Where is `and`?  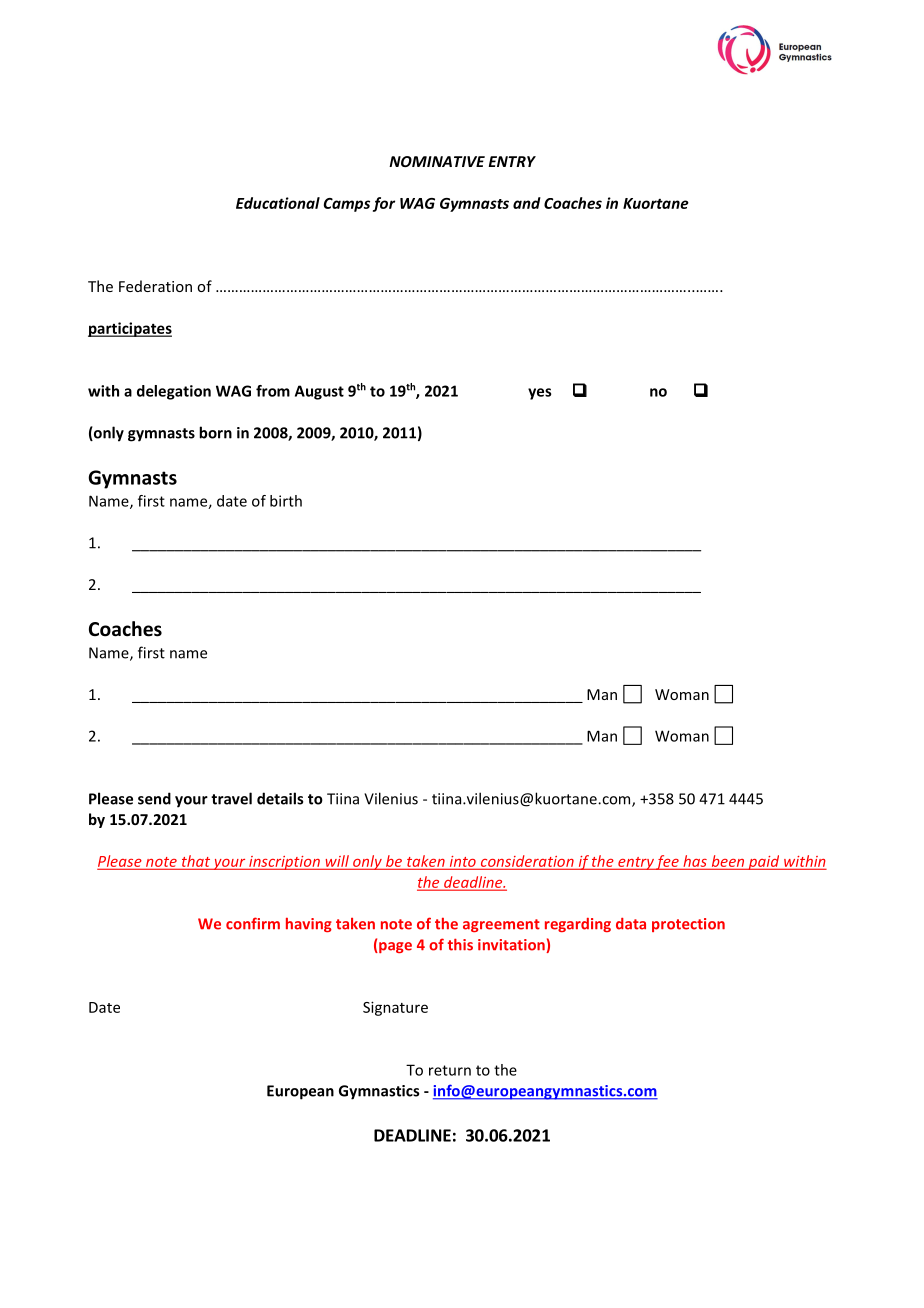
and is located at coordinates (527, 203).
